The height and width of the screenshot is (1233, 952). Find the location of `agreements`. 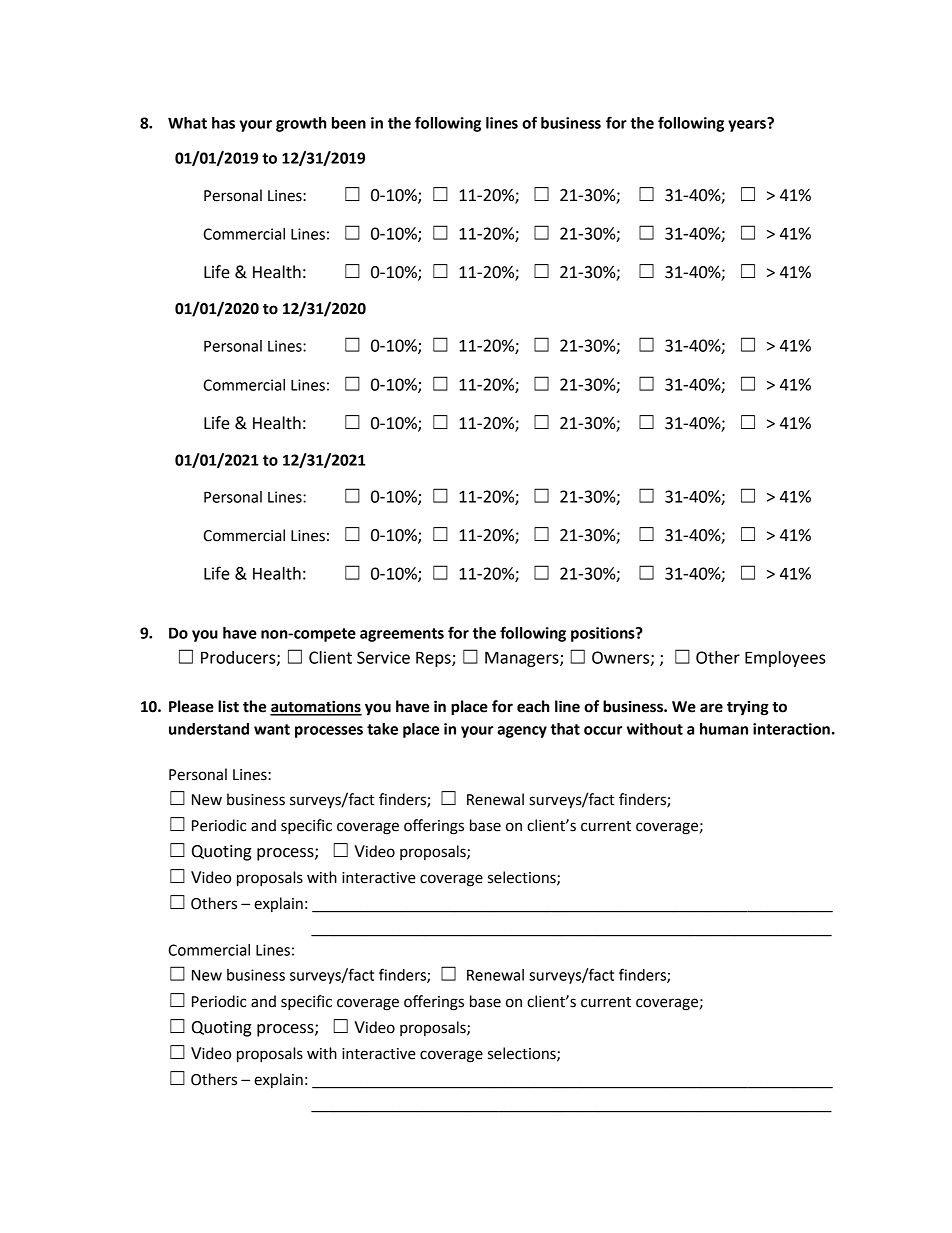

agreements is located at coordinates (402, 635).
